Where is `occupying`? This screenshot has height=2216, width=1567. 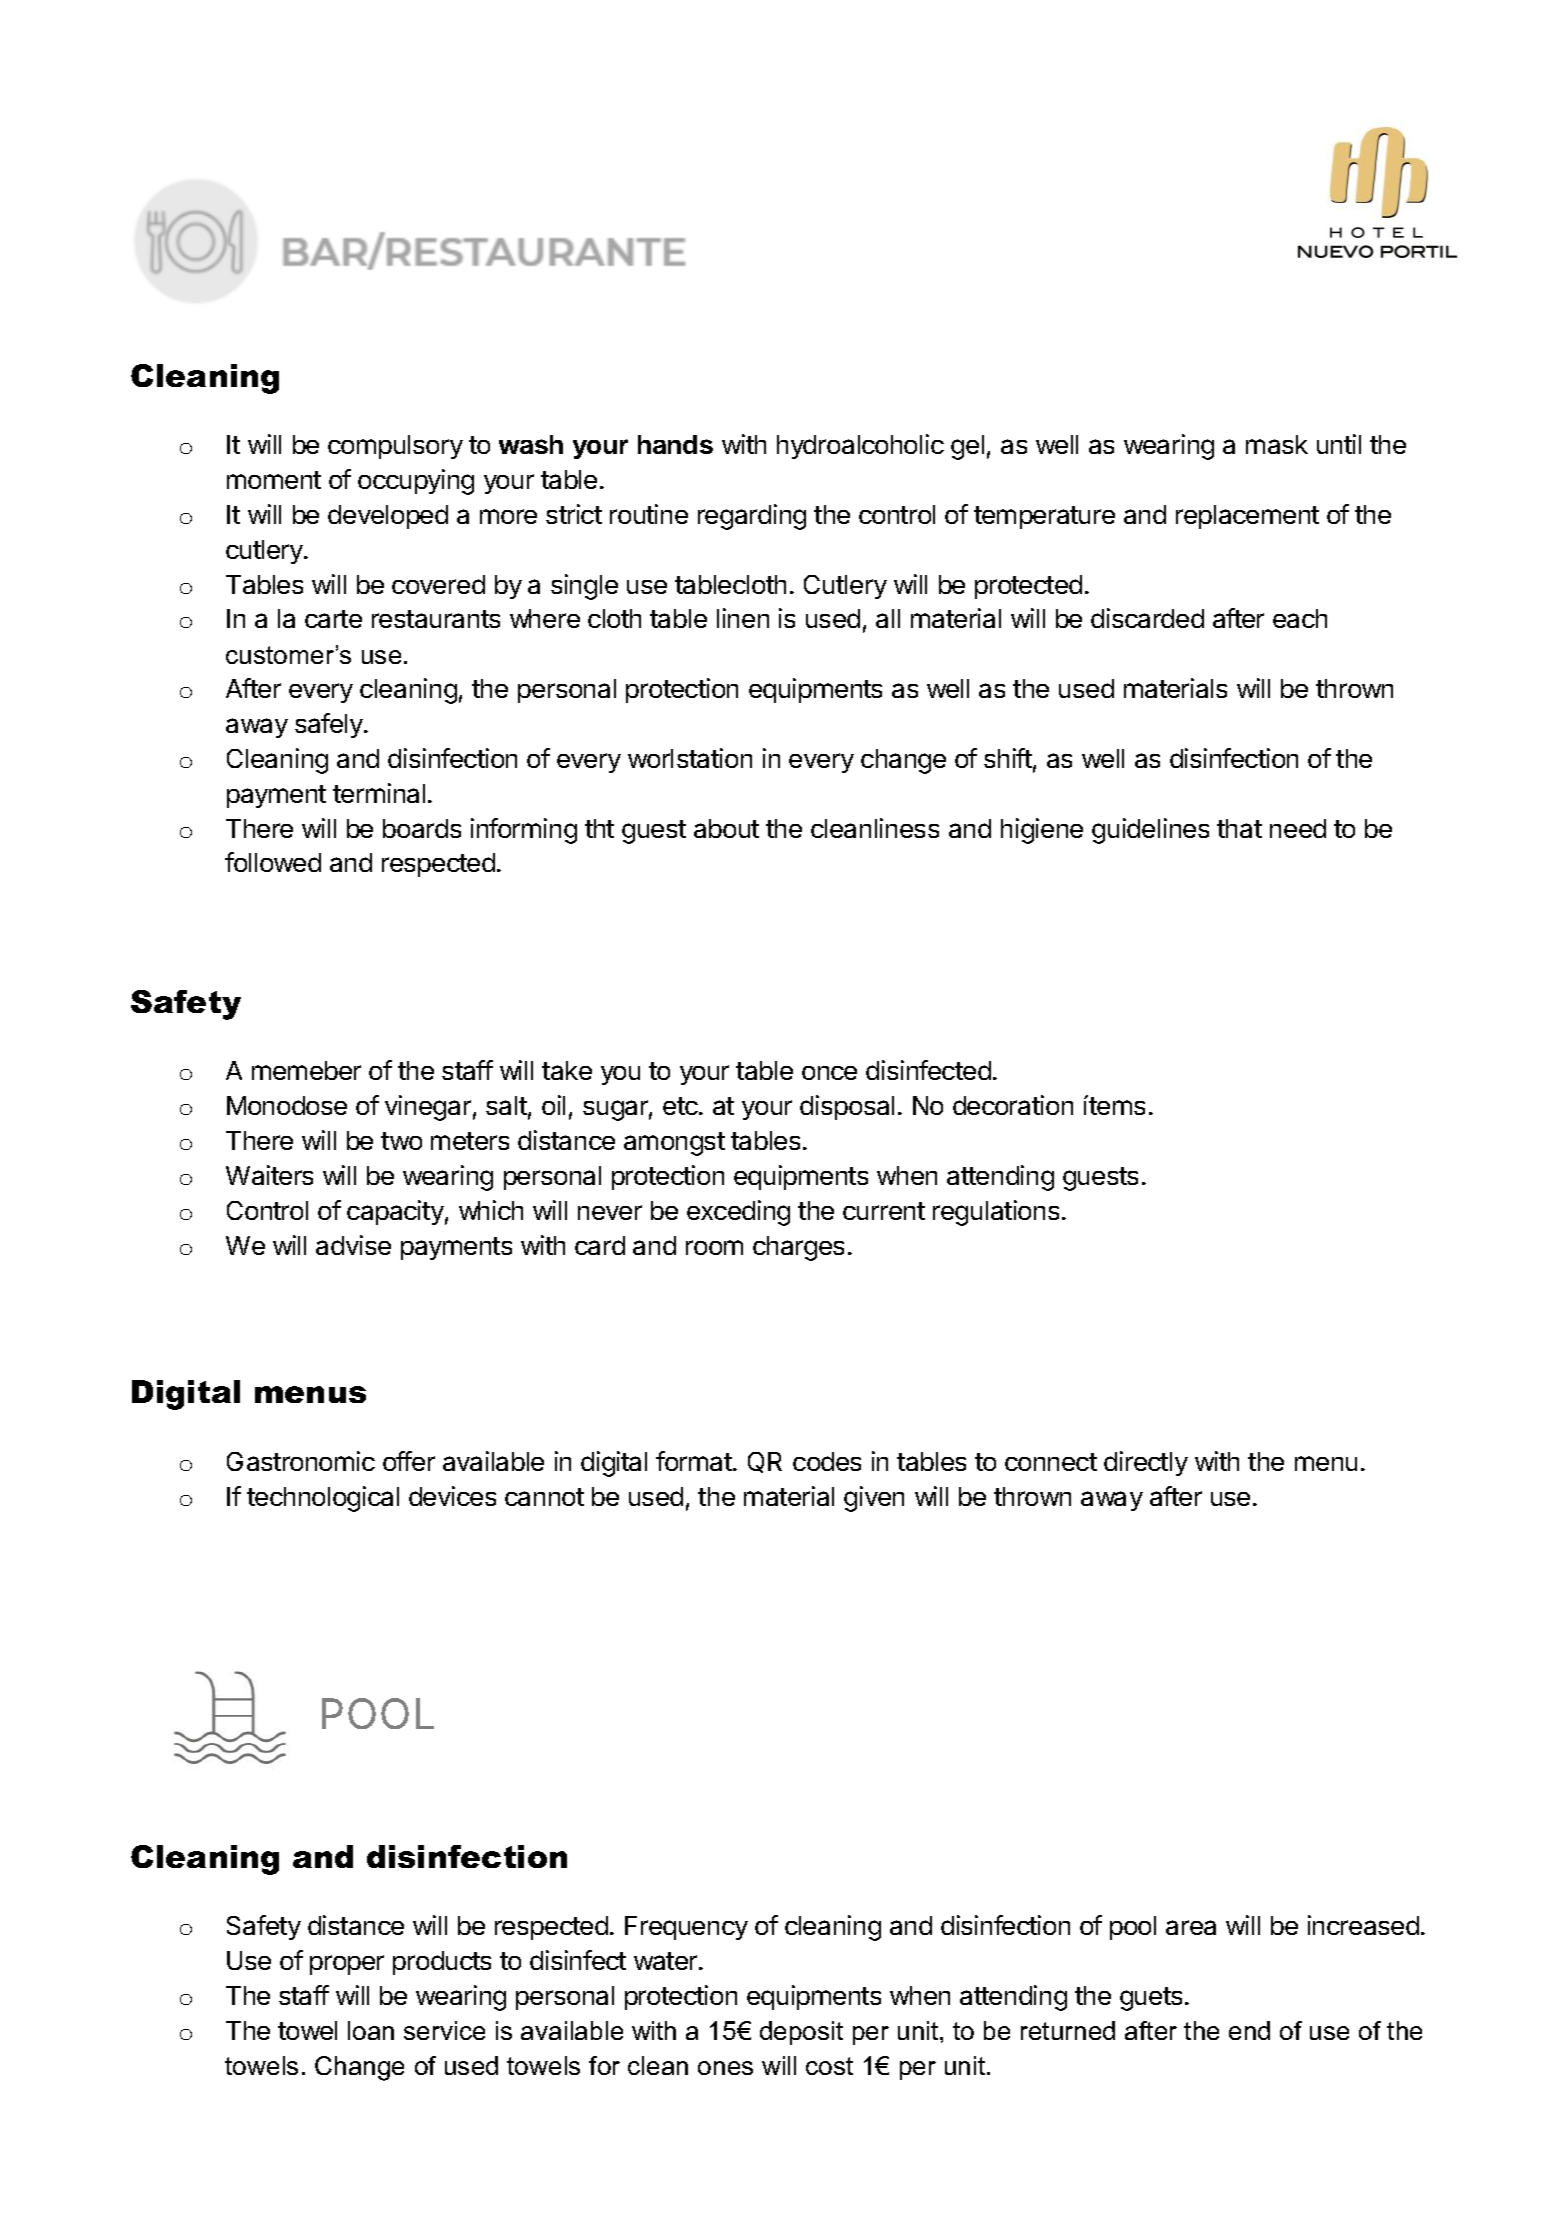 occupying is located at coordinates (416, 482).
